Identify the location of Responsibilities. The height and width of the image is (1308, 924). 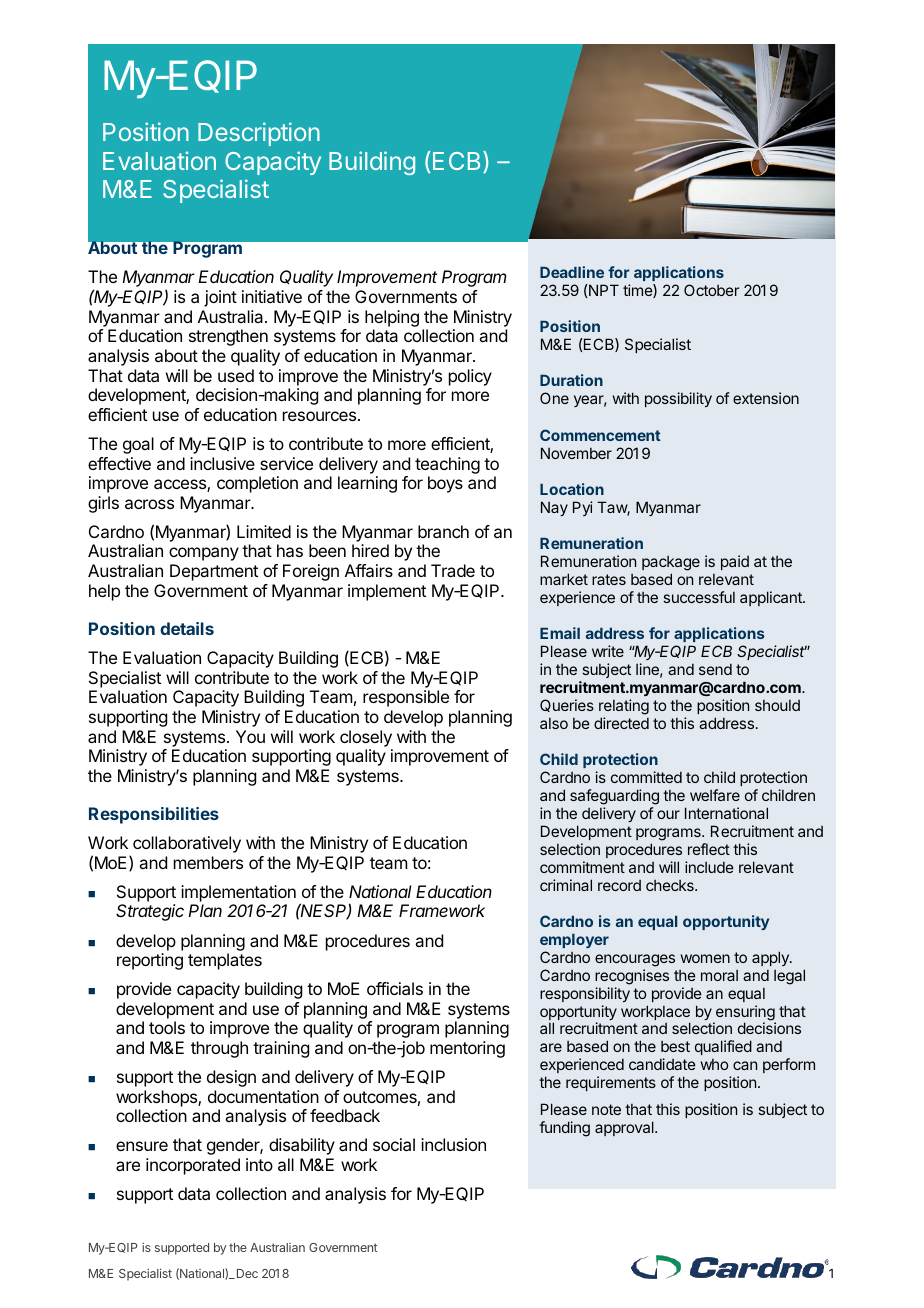
(154, 815).
